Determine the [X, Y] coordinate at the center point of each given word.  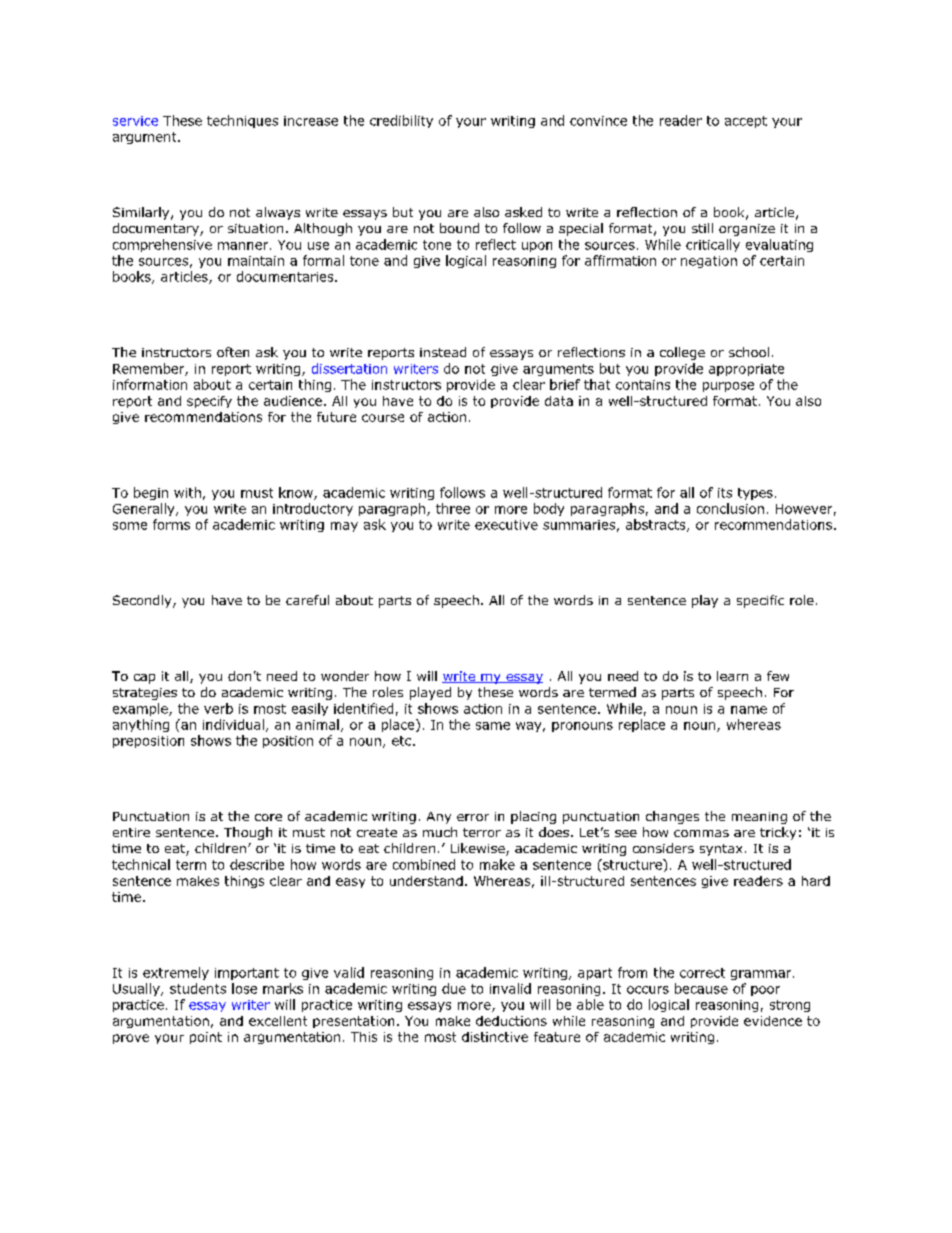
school [749, 352]
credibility [401, 121]
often [233, 352]
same [493, 726]
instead [443, 352]
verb [218, 708]
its [725, 493]
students [198, 988]
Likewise [479, 849]
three [453, 508]
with [187, 492]
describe [257, 864]
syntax [721, 850]
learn [732, 676]
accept [746, 122]
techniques [242, 121]
